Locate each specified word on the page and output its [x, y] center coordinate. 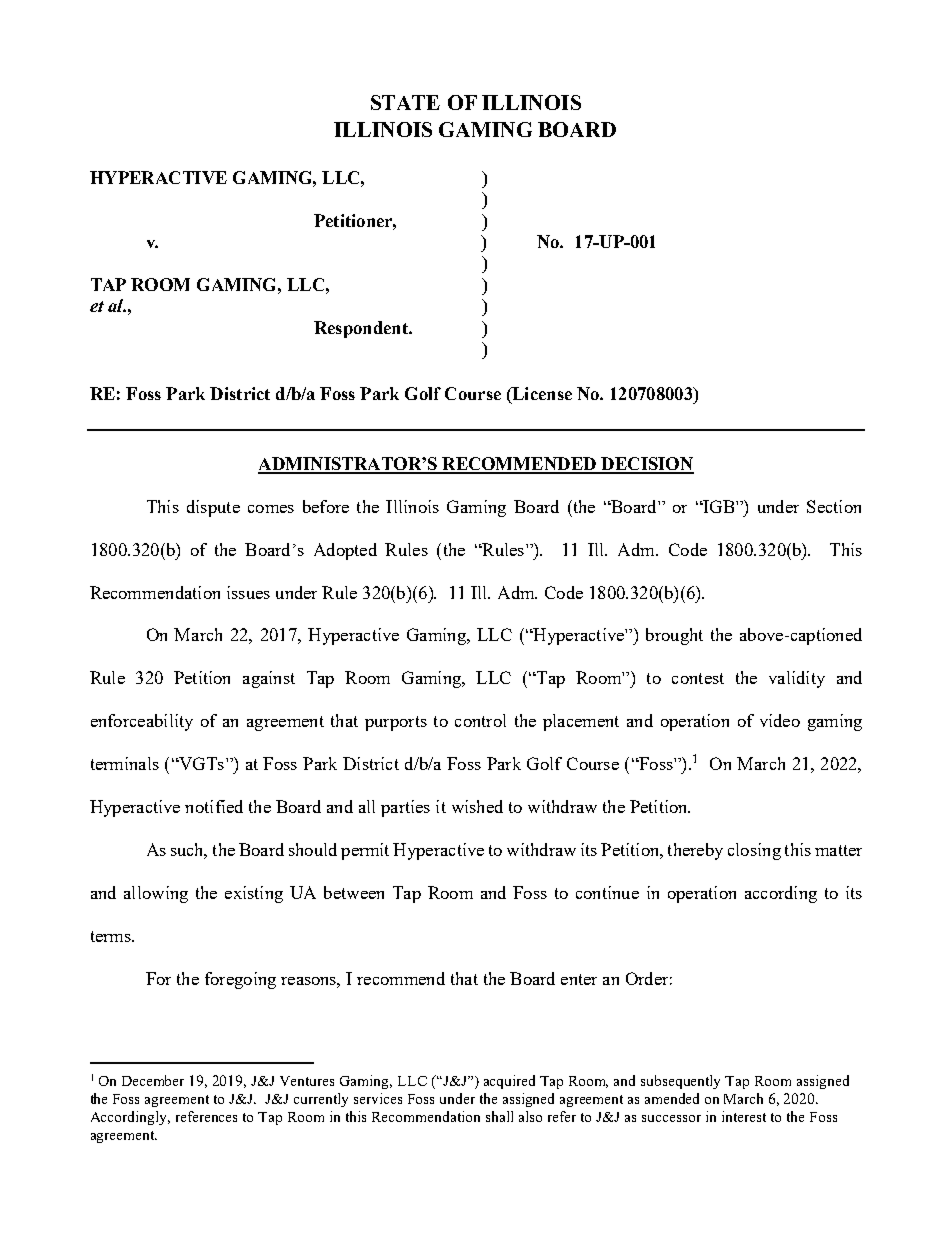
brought [674, 636]
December [153, 1080]
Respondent [362, 329]
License [541, 395]
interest [744, 1116]
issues [248, 592]
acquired [509, 1082]
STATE [405, 102]
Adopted [345, 551]
